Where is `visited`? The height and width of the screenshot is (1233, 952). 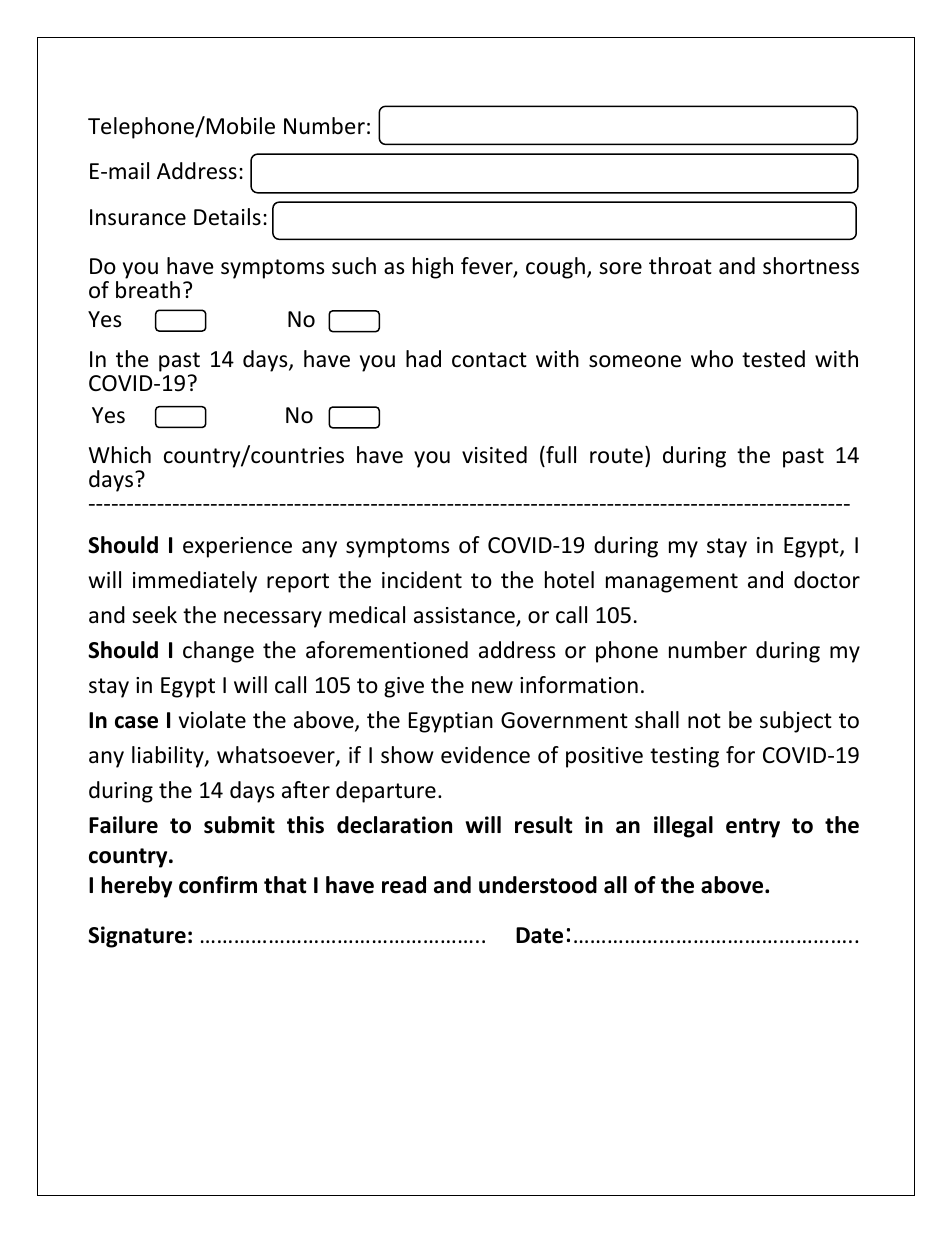 visited is located at coordinates (494, 455).
